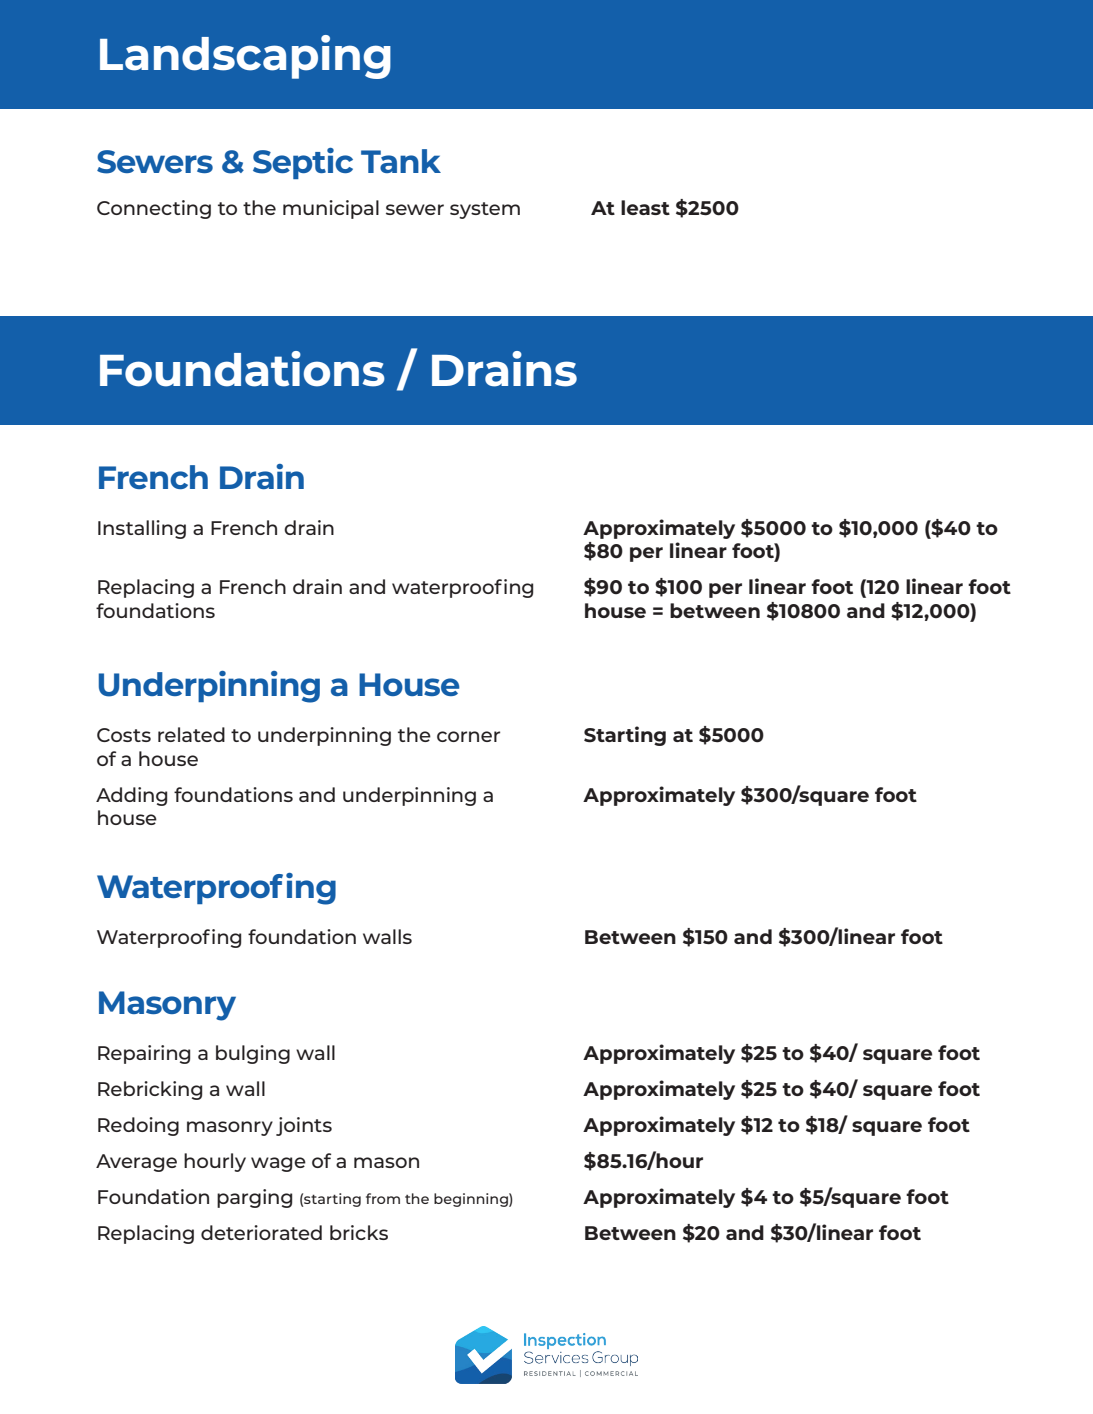 This document has width=1093, height=1414. Describe the element at coordinates (383, 1198) in the document. I see `from` at that location.
